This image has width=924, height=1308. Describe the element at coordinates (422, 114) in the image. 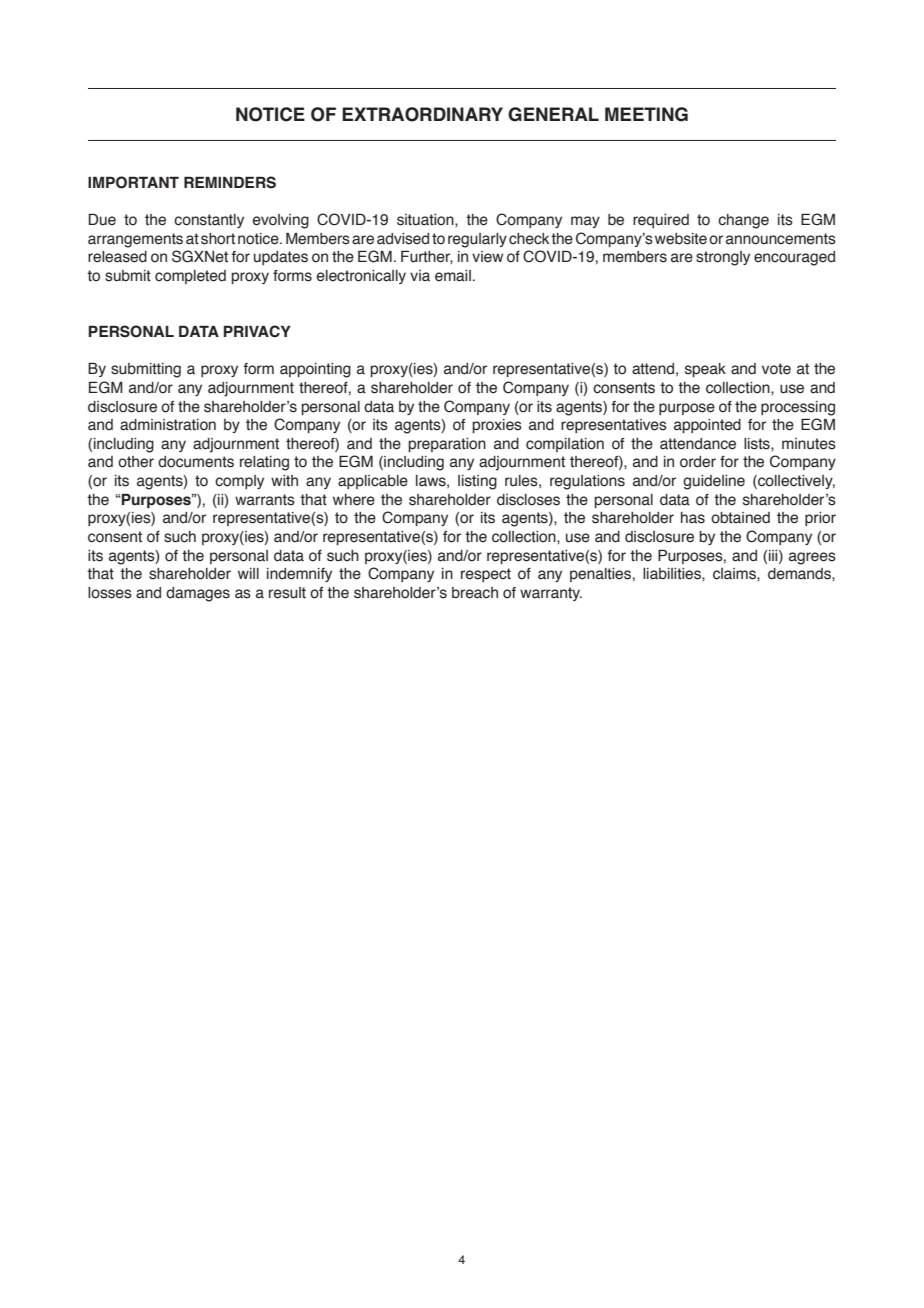

I see `EXTRAORDINARY` at that location.
